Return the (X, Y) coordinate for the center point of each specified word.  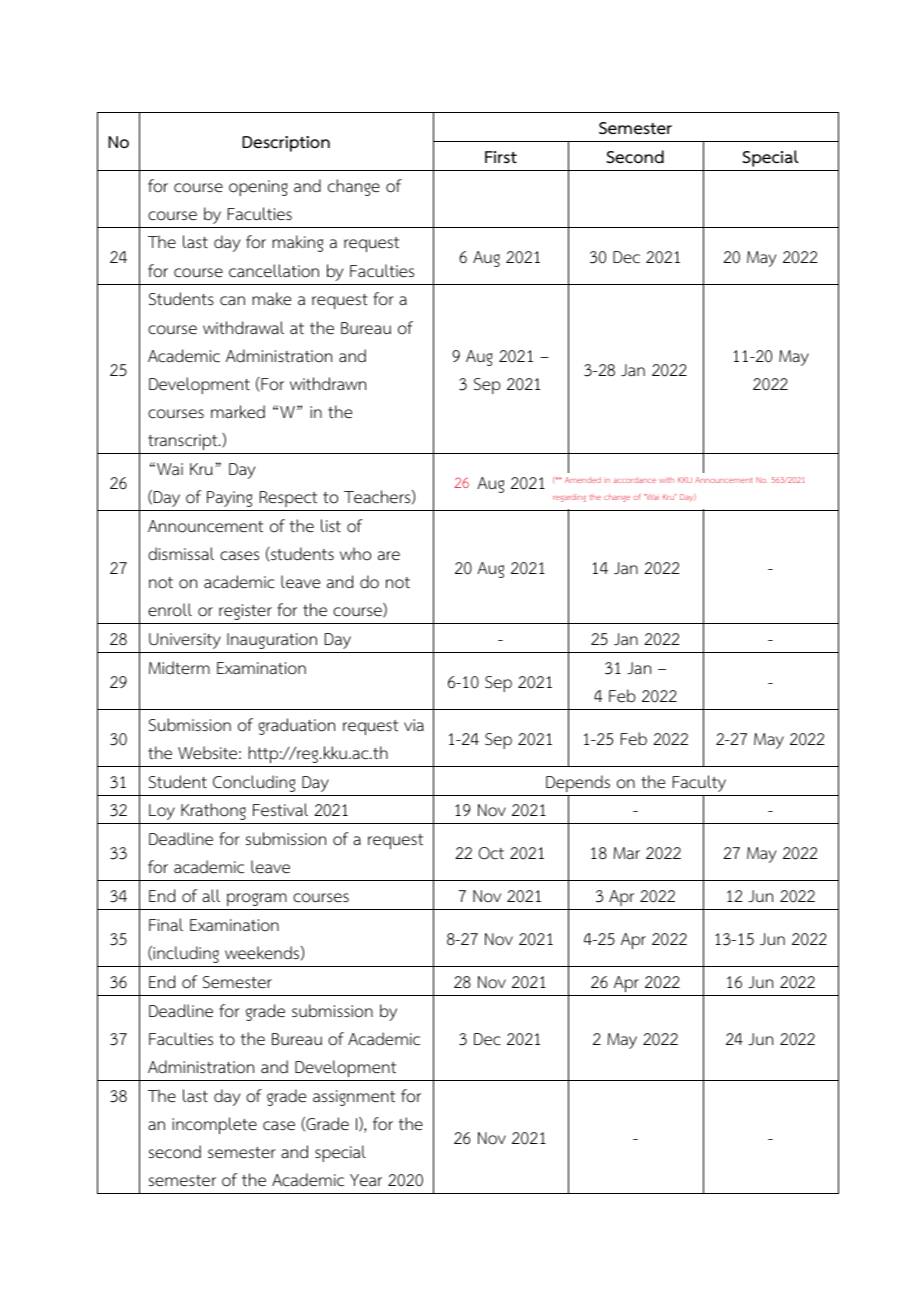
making (297, 243)
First (501, 157)
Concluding (254, 783)
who (355, 554)
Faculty (699, 783)
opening (258, 188)
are (389, 555)
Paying (229, 499)
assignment (354, 1098)
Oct (491, 853)
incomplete (214, 1125)
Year (366, 1180)
